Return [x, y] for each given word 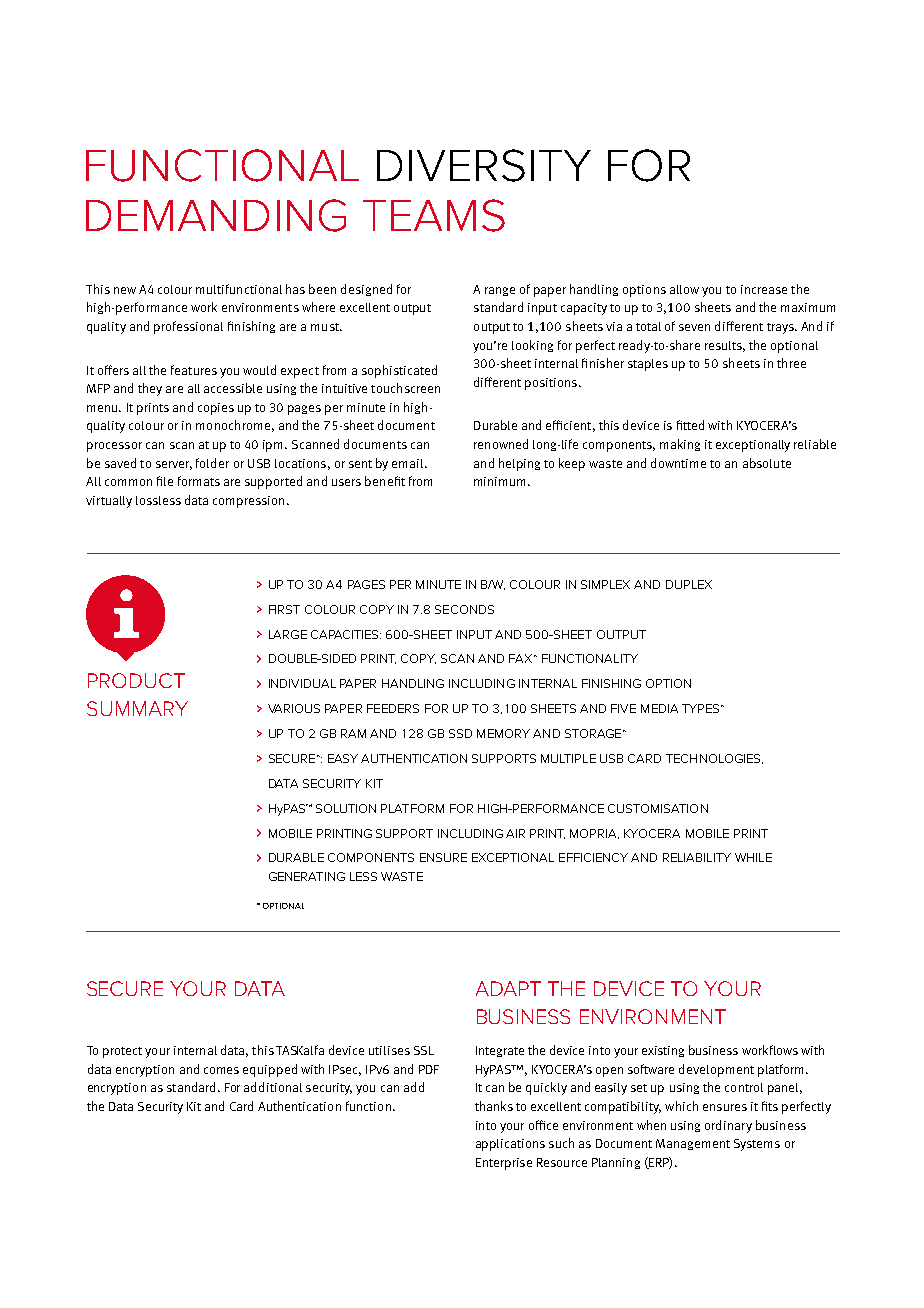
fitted [690, 425]
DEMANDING [216, 215]
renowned [501, 444]
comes [221, 1070]
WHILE [753, 857]
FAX [522, 658]
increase [764, 289]
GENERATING [307, 876]
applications [510, 1145]
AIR [515, 833]
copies [216, 409]
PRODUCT [136, 680]
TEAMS [434, 215]
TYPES [702, 708]
